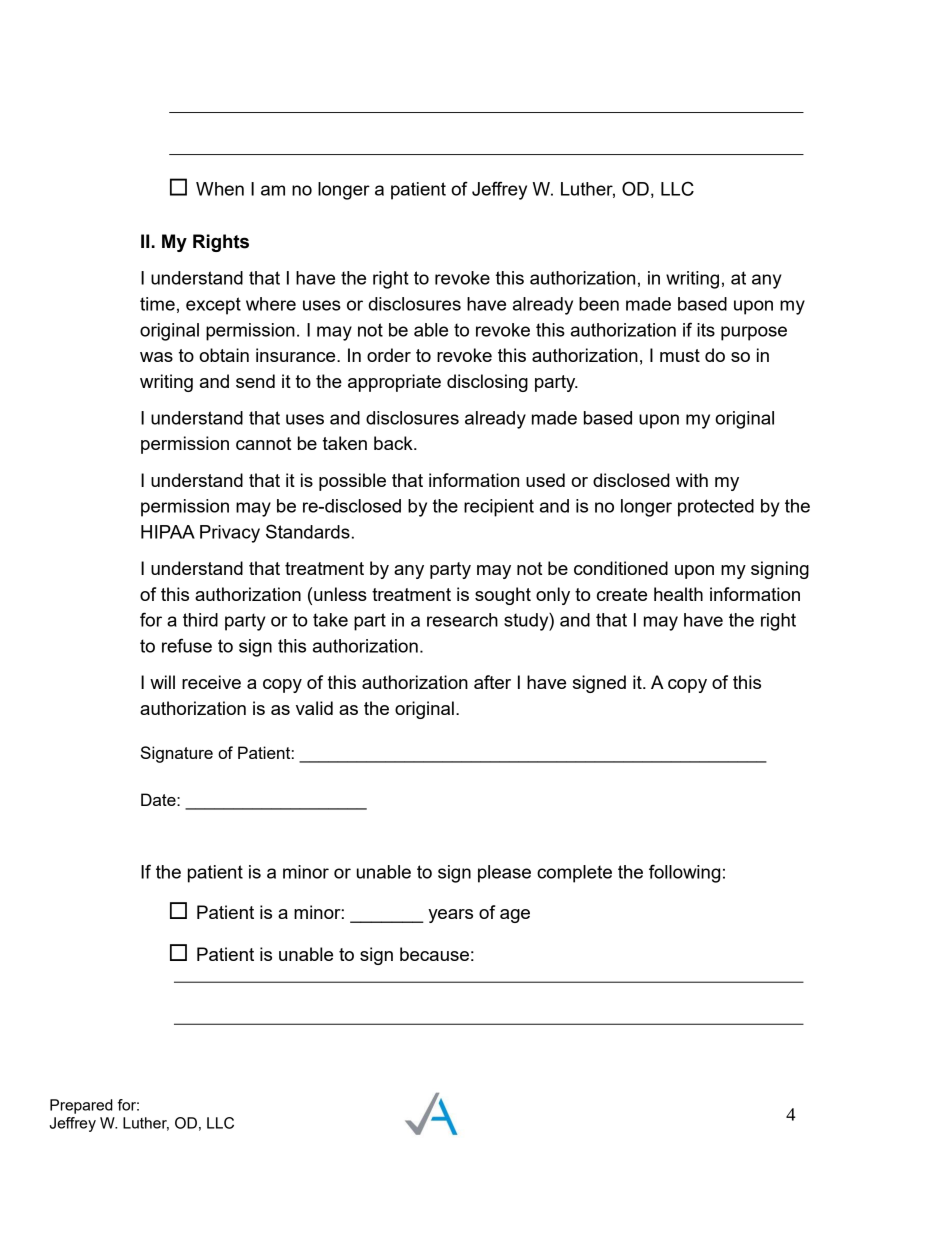  I want to click on research, so click(462, 620).
